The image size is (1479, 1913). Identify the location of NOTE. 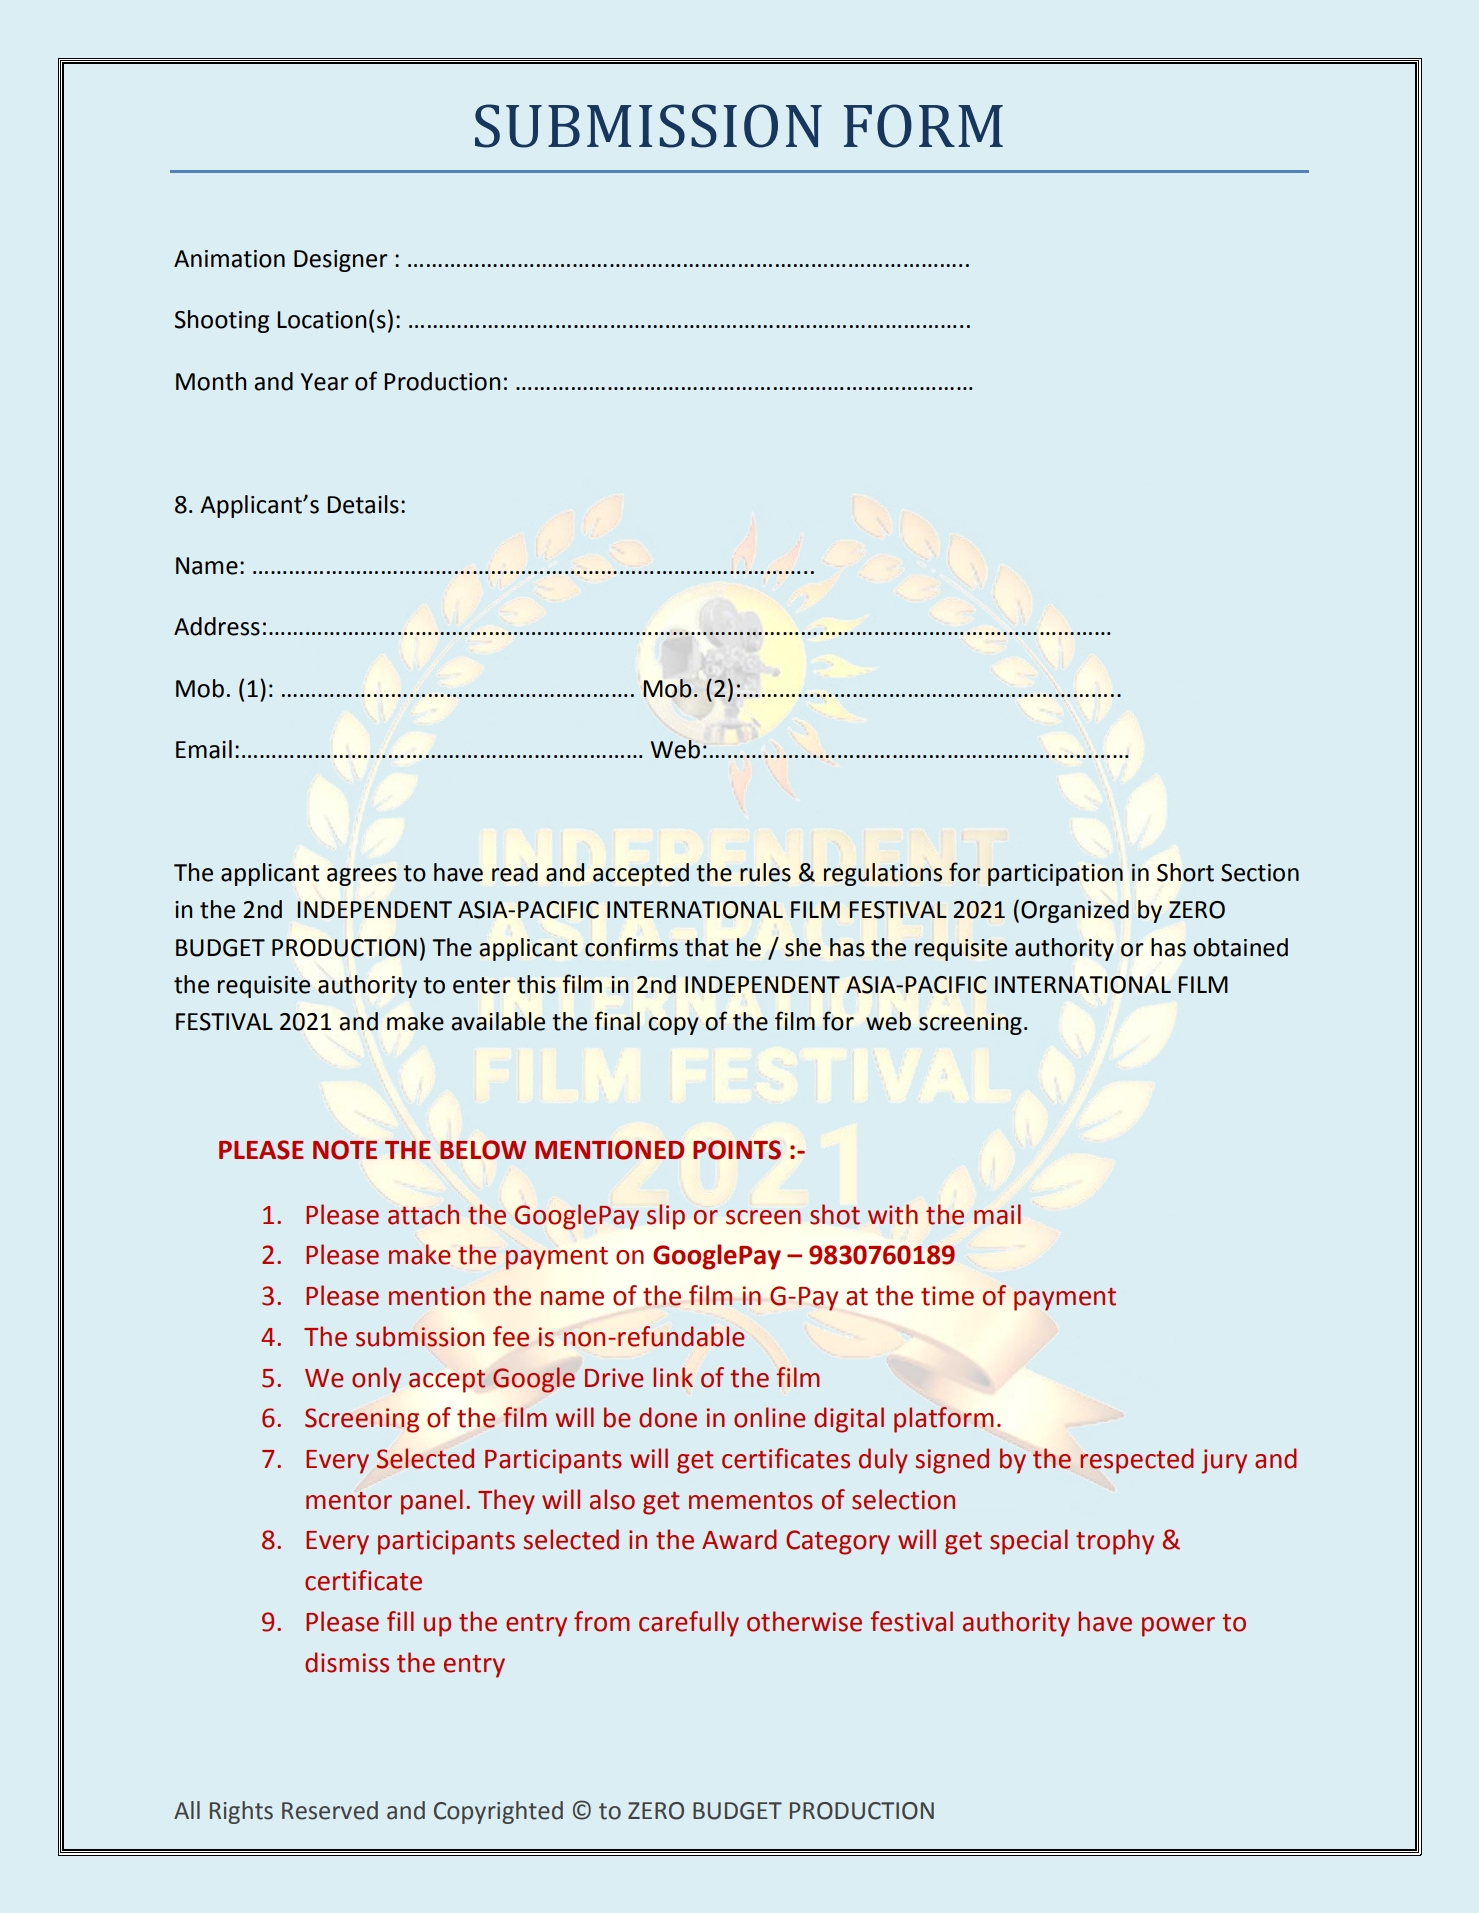
(345, 1150).
